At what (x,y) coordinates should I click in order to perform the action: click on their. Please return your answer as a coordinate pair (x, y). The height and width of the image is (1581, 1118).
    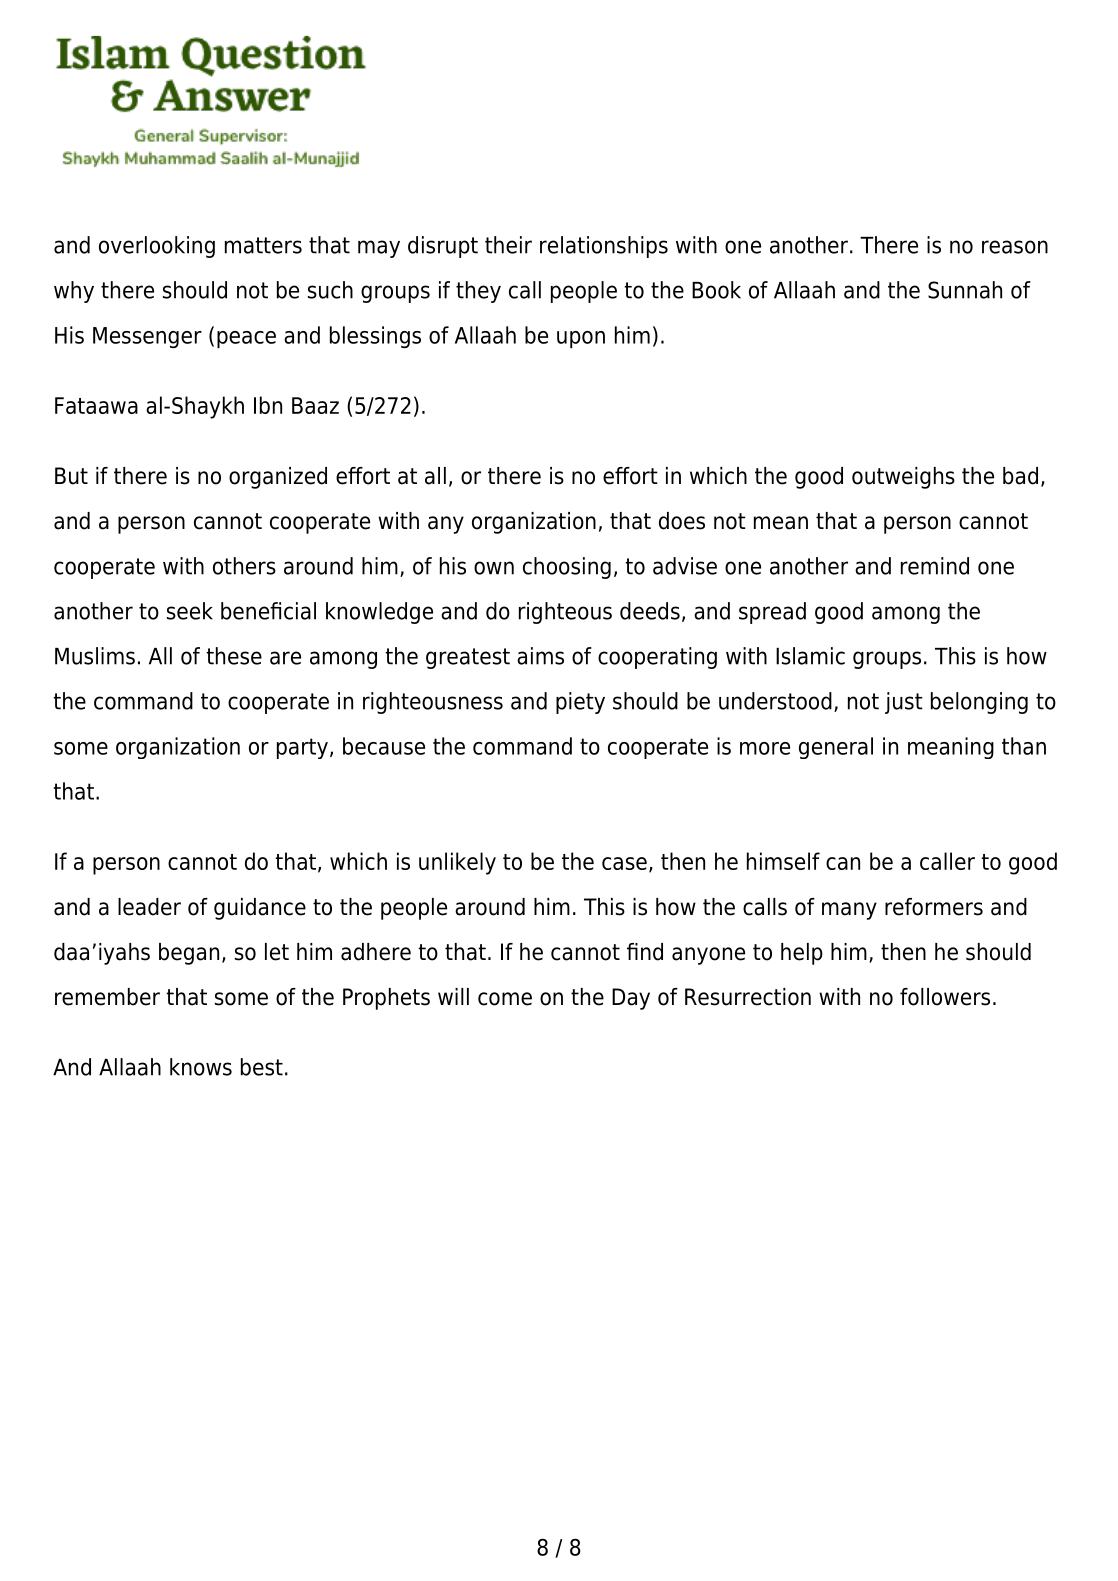
    Looking at the image, I should click on (508, 245).
